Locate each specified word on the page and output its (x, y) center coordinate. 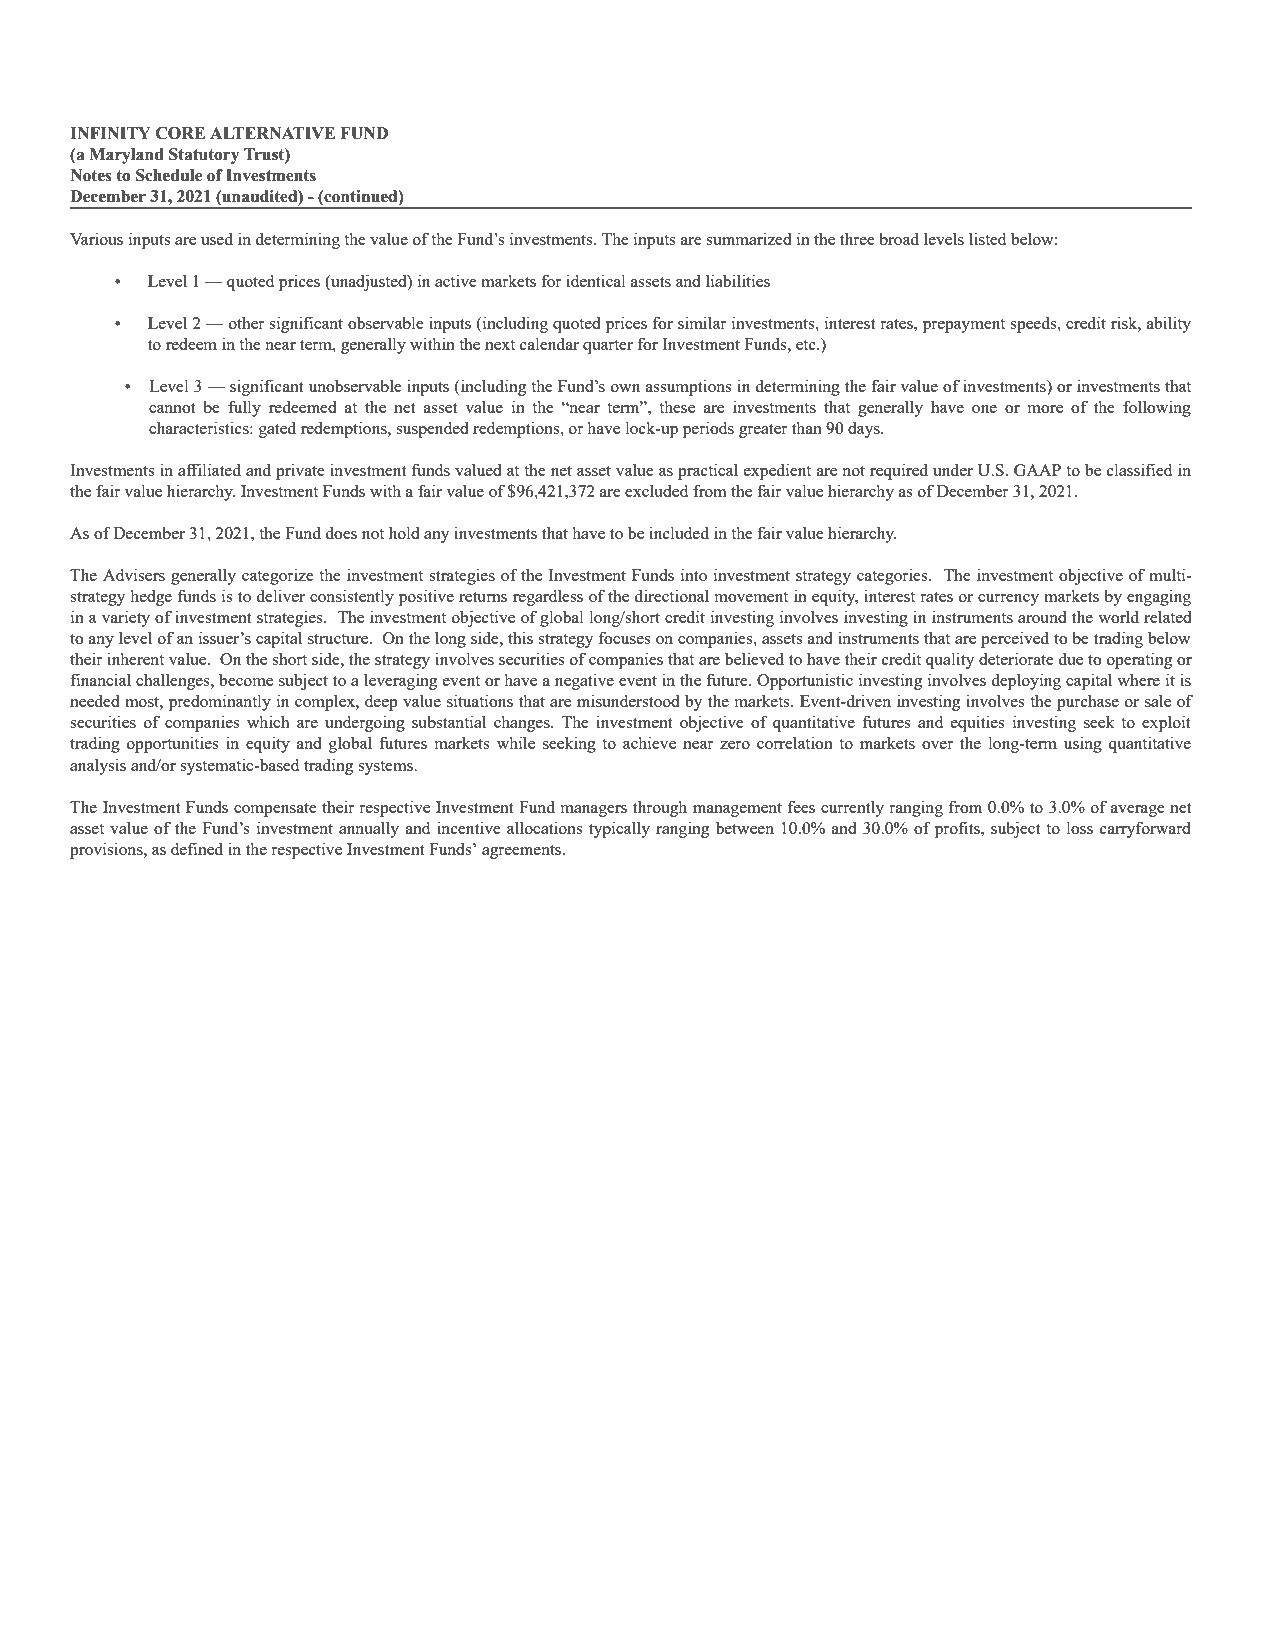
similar (702, 322)
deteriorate (1016, 658)
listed (987, 238)
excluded (656, 491)
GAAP (1037, 470)
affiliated (209, 469)
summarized (749, 238)
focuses (625, 637)
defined (197, 848)
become (246, 679)
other (247, 322)
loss (1080, 828)
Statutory (204, 156)
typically (619, 829)
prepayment (964, 326)
